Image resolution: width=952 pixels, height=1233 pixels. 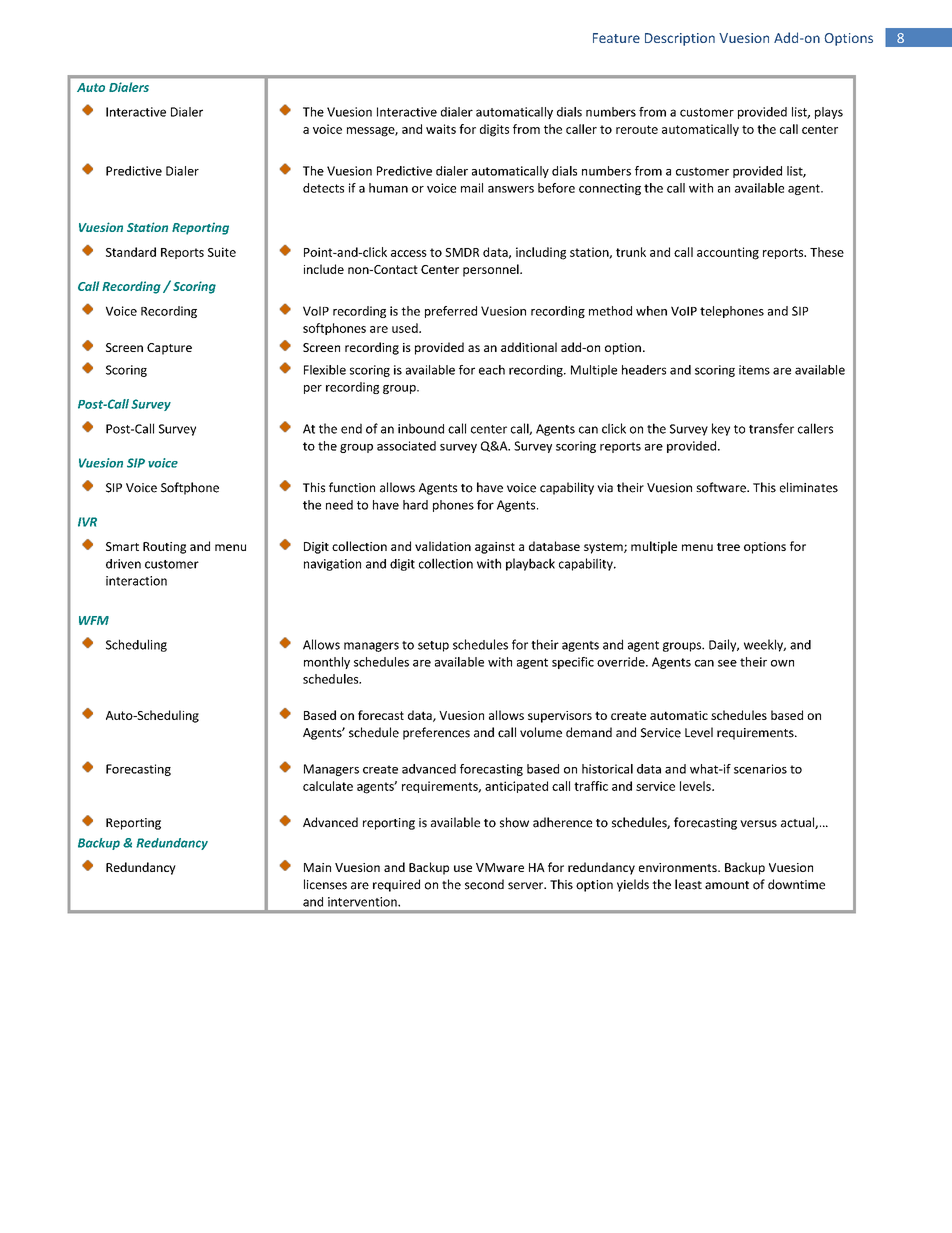 I want to click on Routing, so click(x=164, y=548).
